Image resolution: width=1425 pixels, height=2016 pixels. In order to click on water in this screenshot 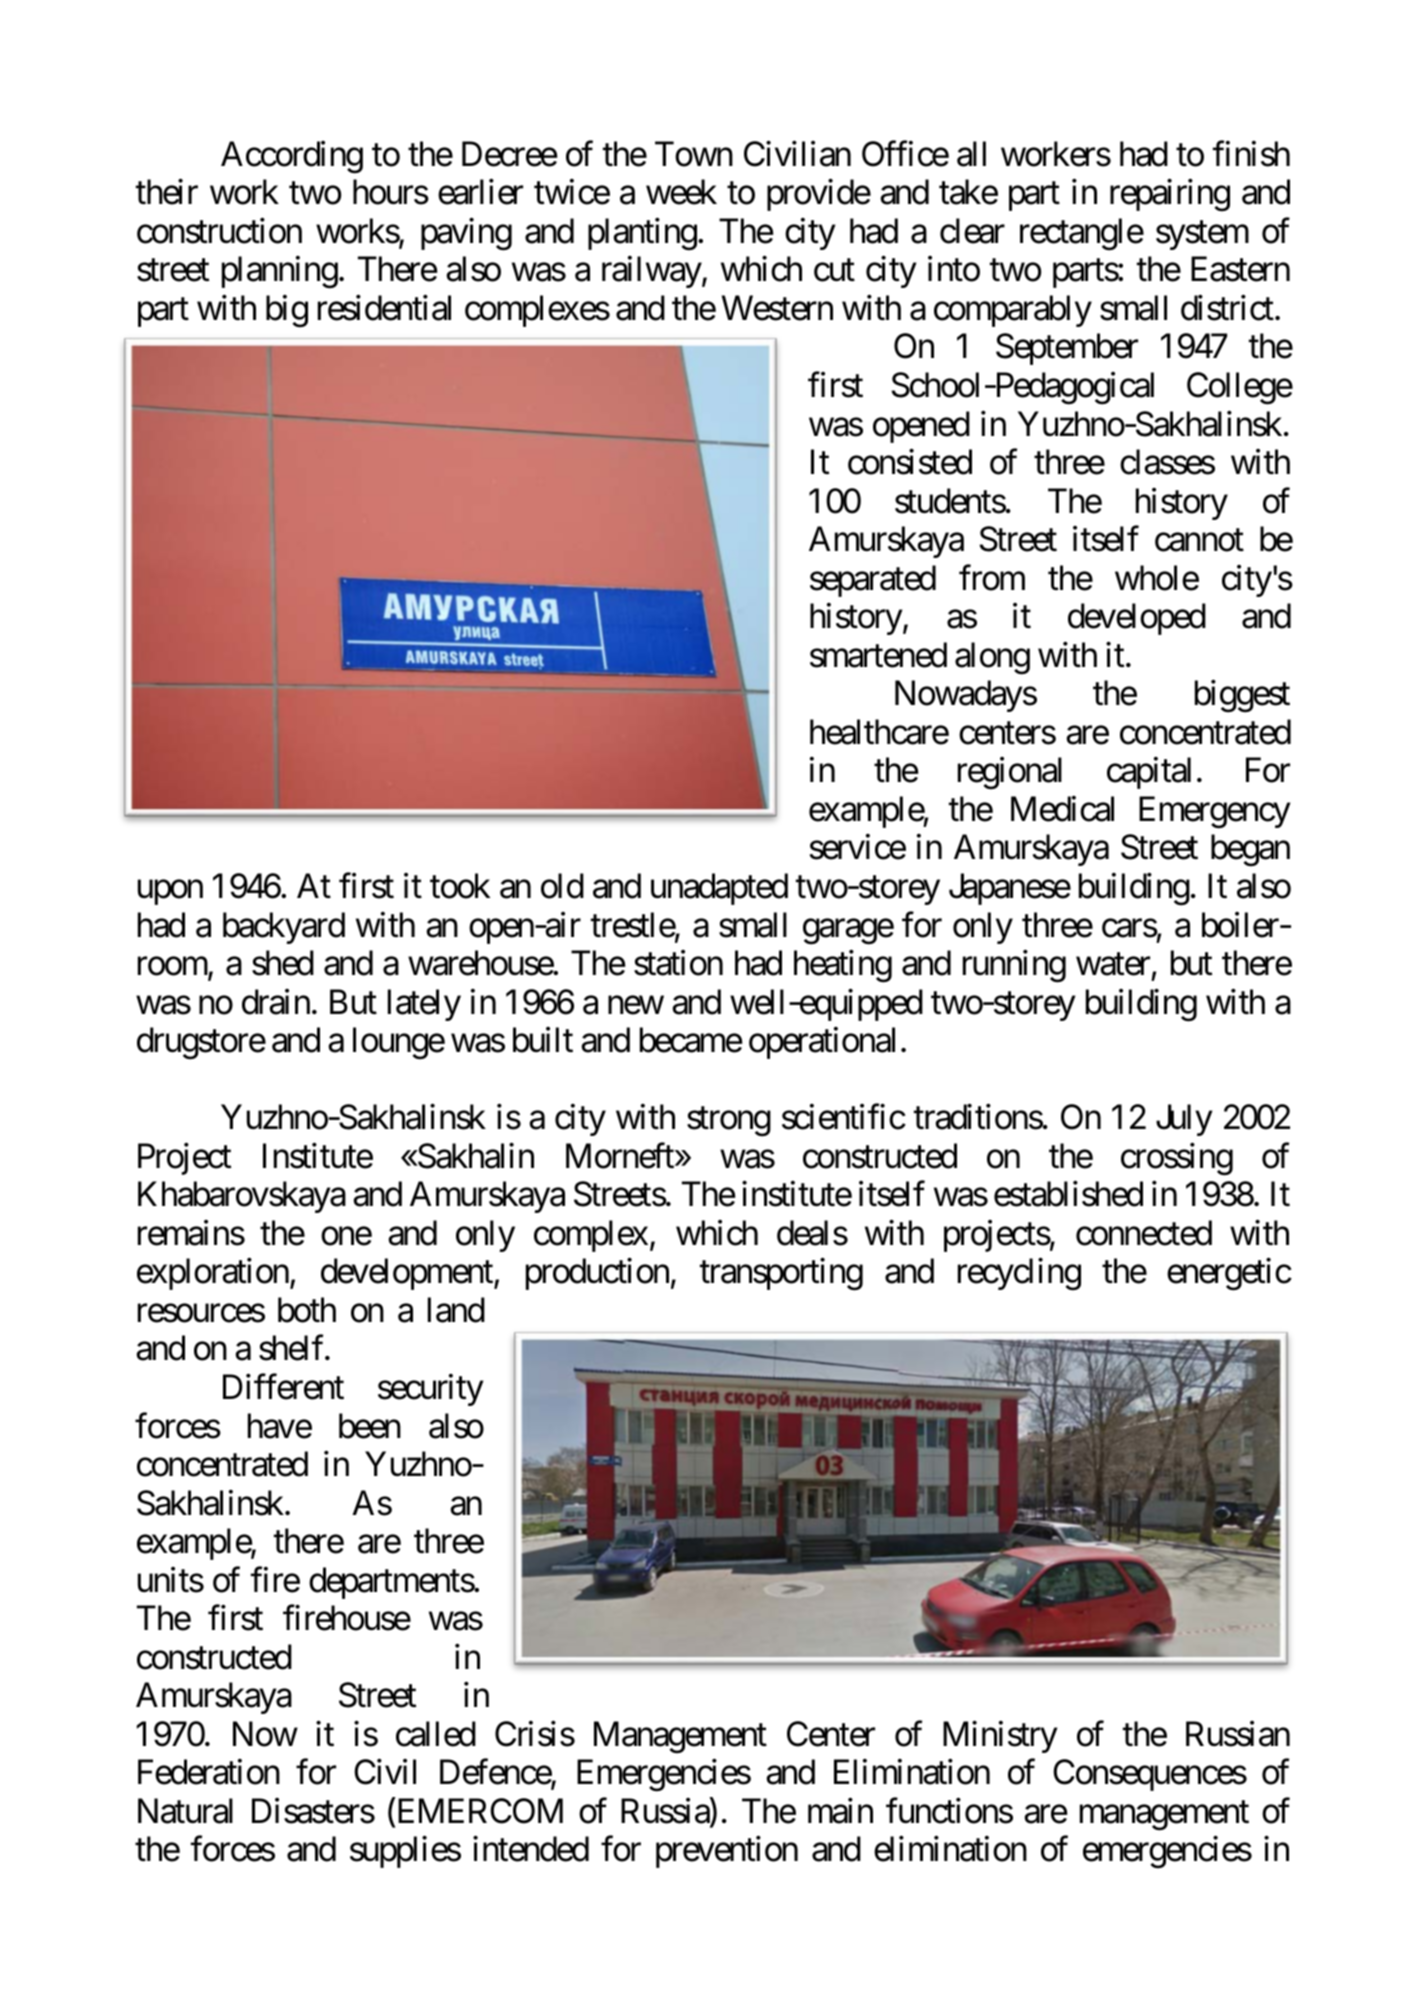, I will do `click(1113, 965)`.
